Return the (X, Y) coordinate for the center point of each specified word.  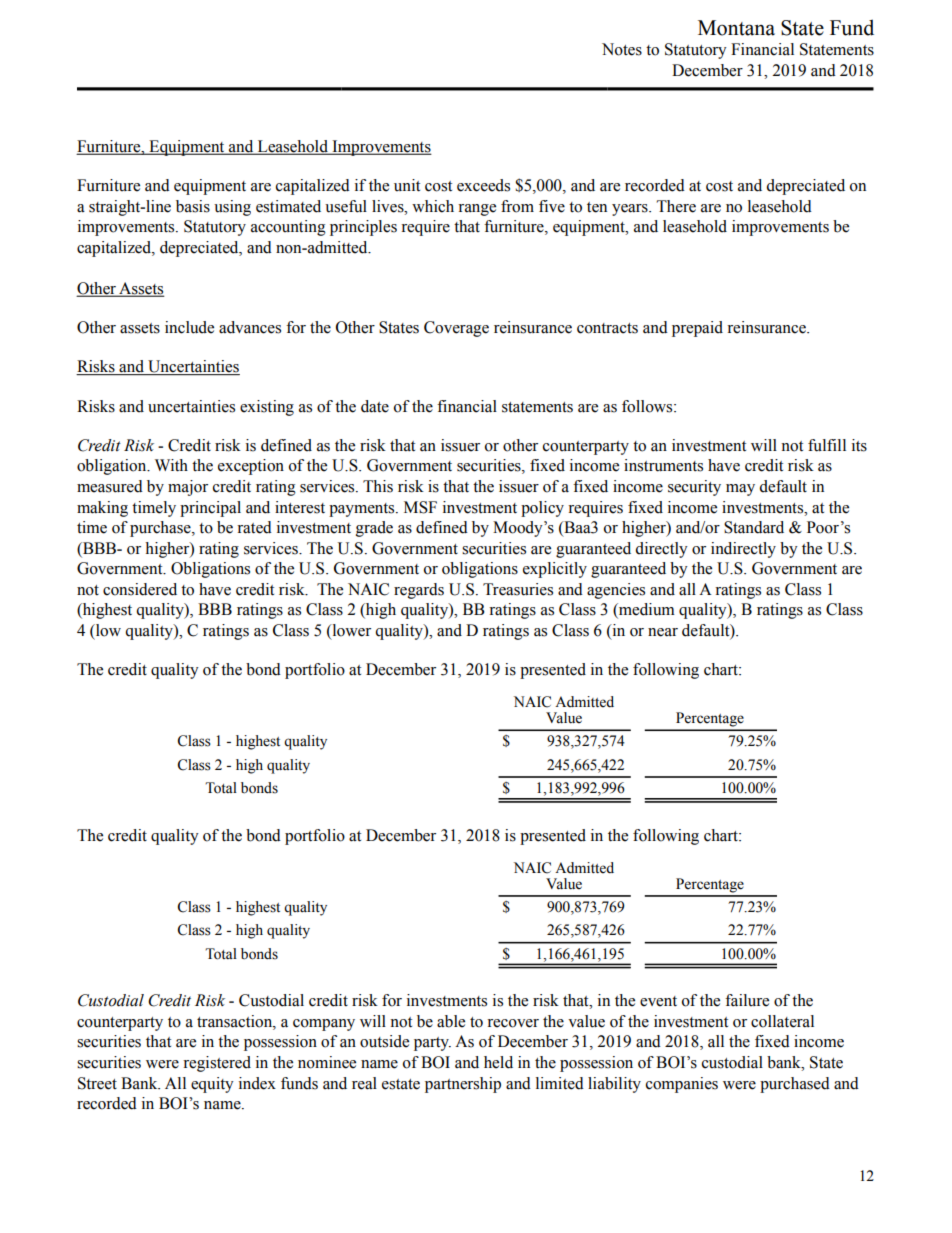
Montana (736, 28)
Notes (622, 49)
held (498, 1062)
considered (140, 589)
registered (217, 1064)
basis (193, 206)
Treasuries (518, 589)
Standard (754, 527)
